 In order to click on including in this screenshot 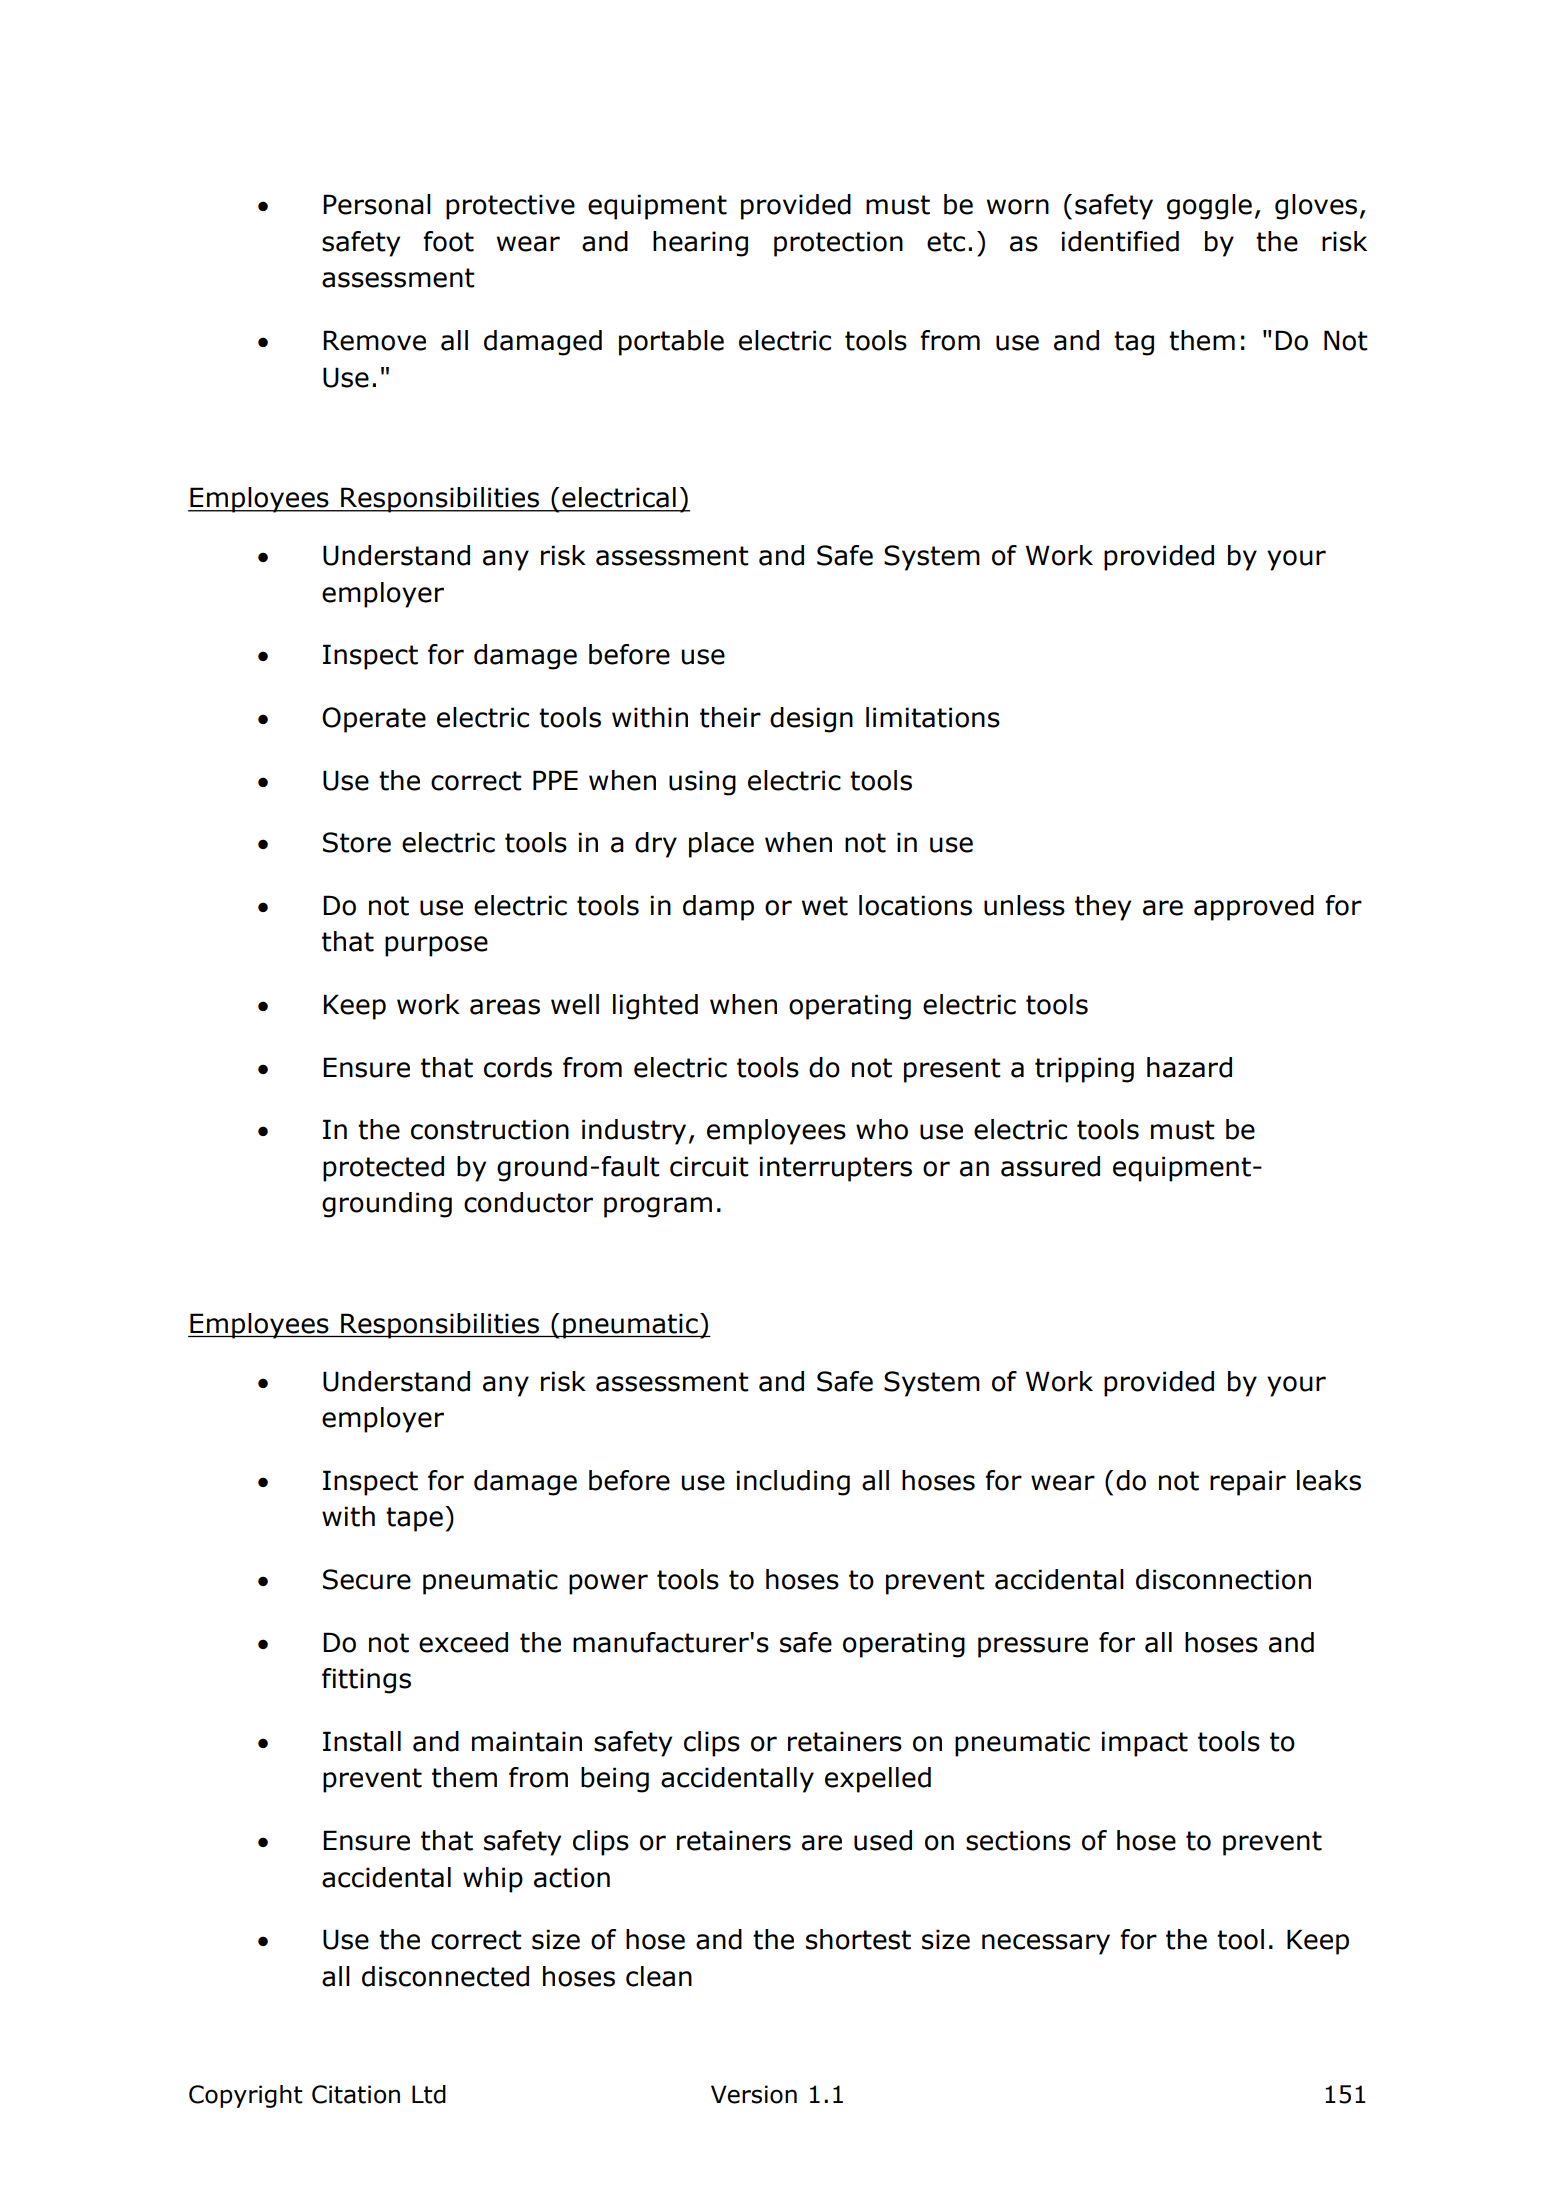, I will do `click(793, 1483)`.
